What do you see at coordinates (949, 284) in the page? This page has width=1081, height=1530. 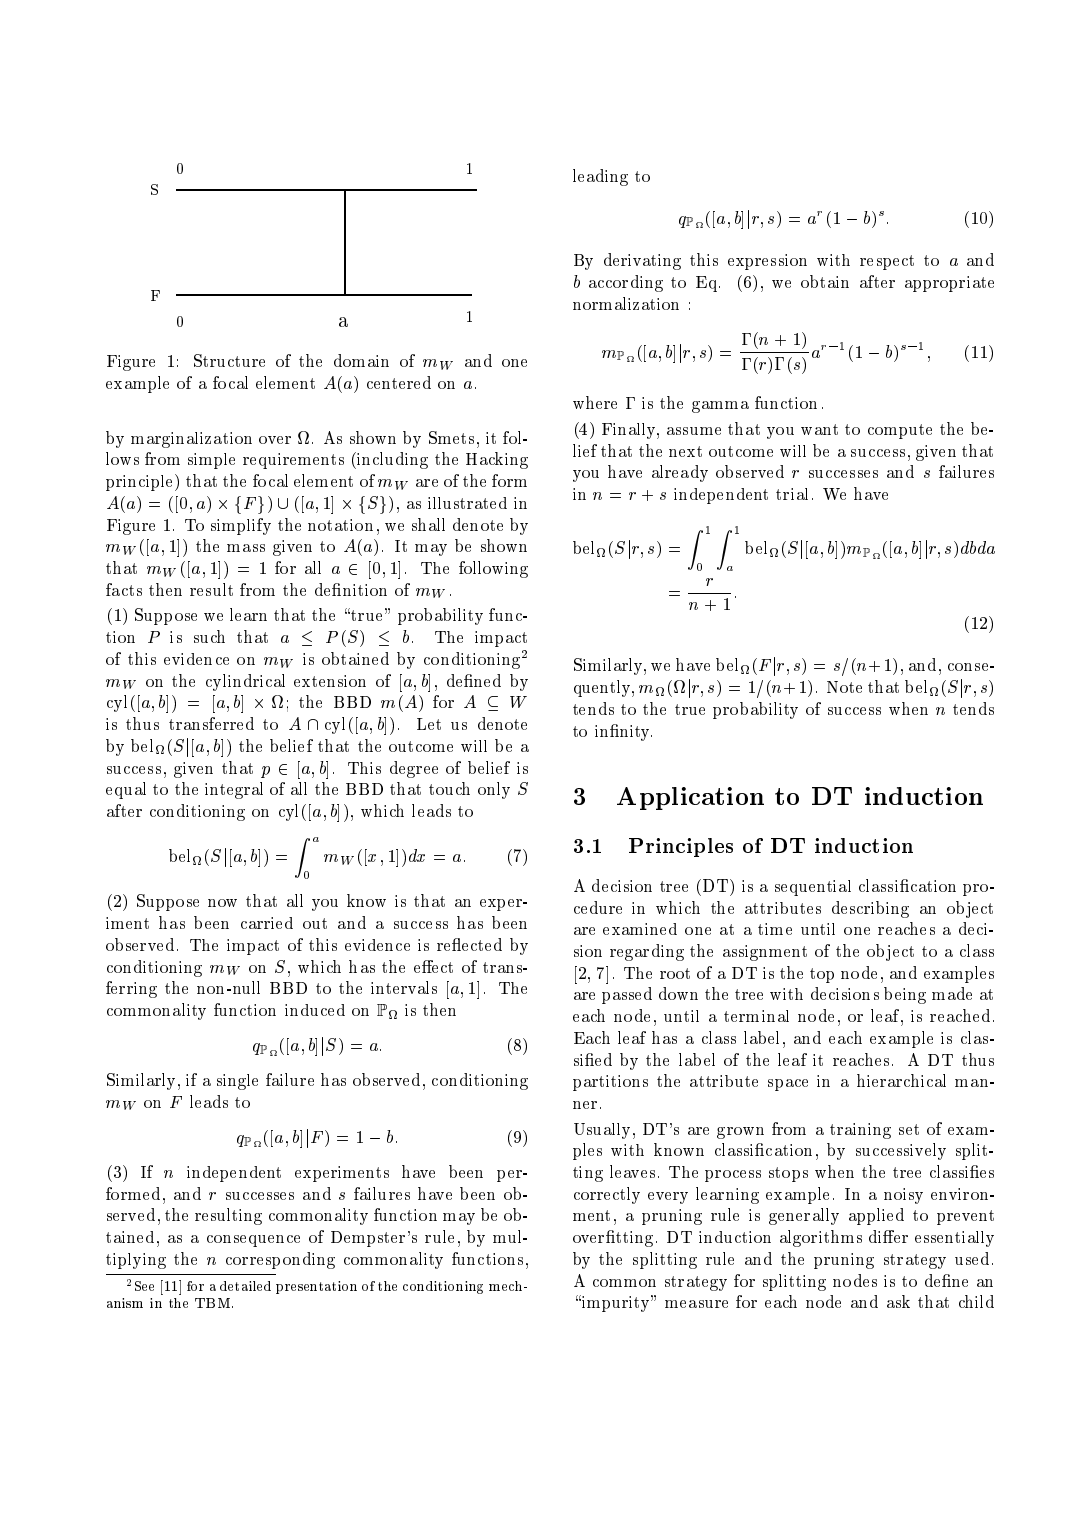 I see `appropriate` at bounding box center [949, 284].
